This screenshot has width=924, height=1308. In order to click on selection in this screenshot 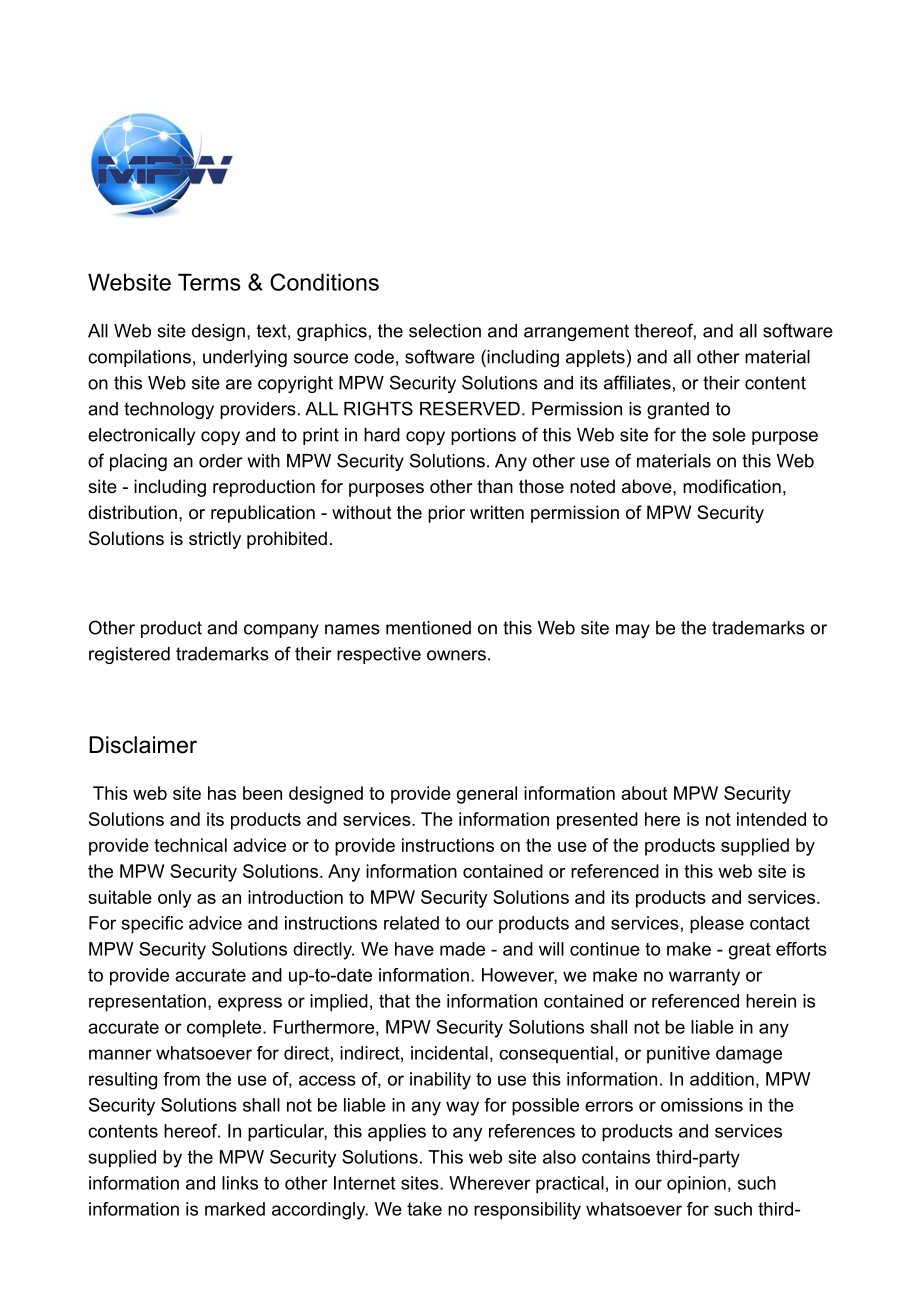, I will do `click(445, 331)`.
